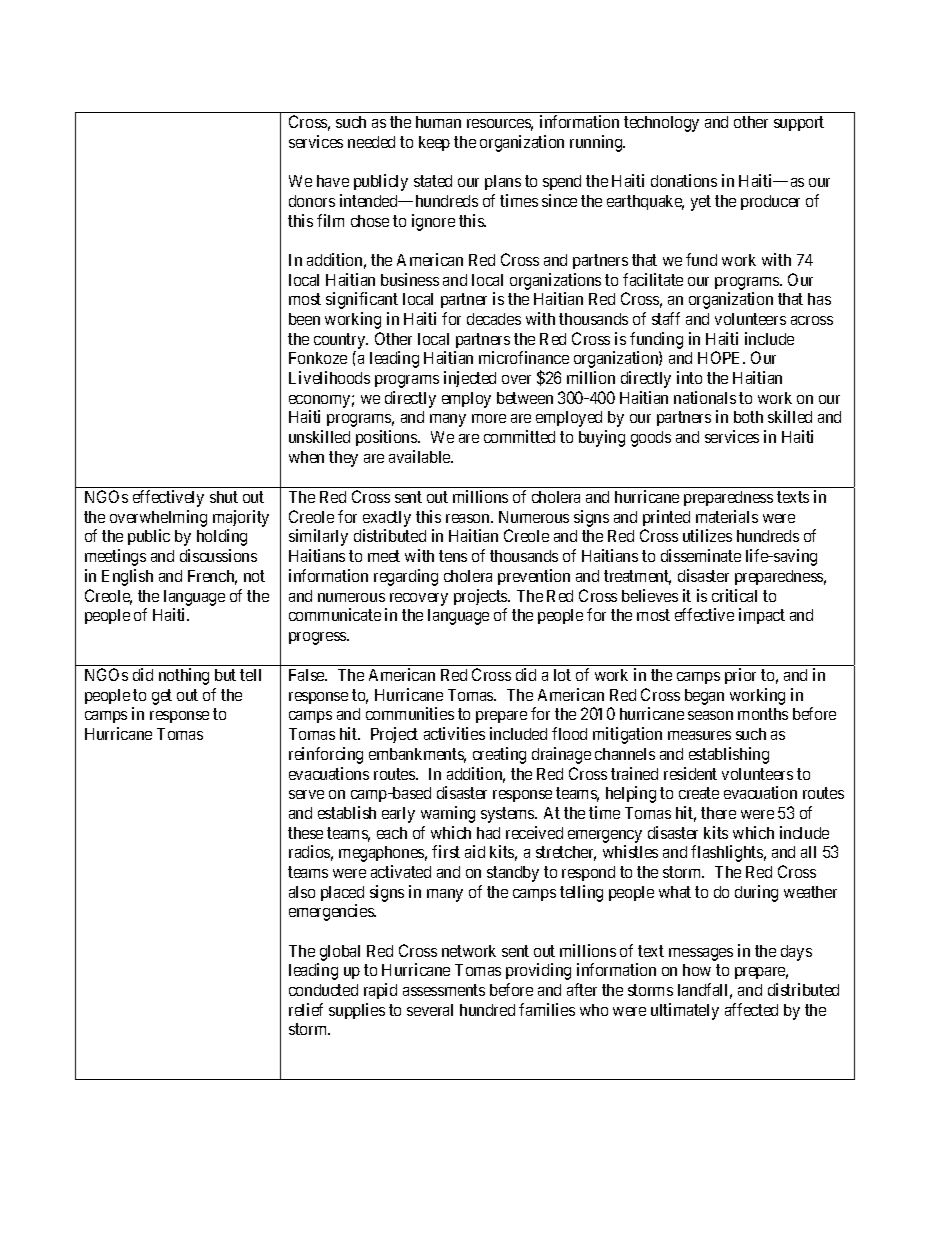 The image size is (952, 1233). Describe the element at coordinates (499, 755) in the screenshot. I see `creating` at that location.
